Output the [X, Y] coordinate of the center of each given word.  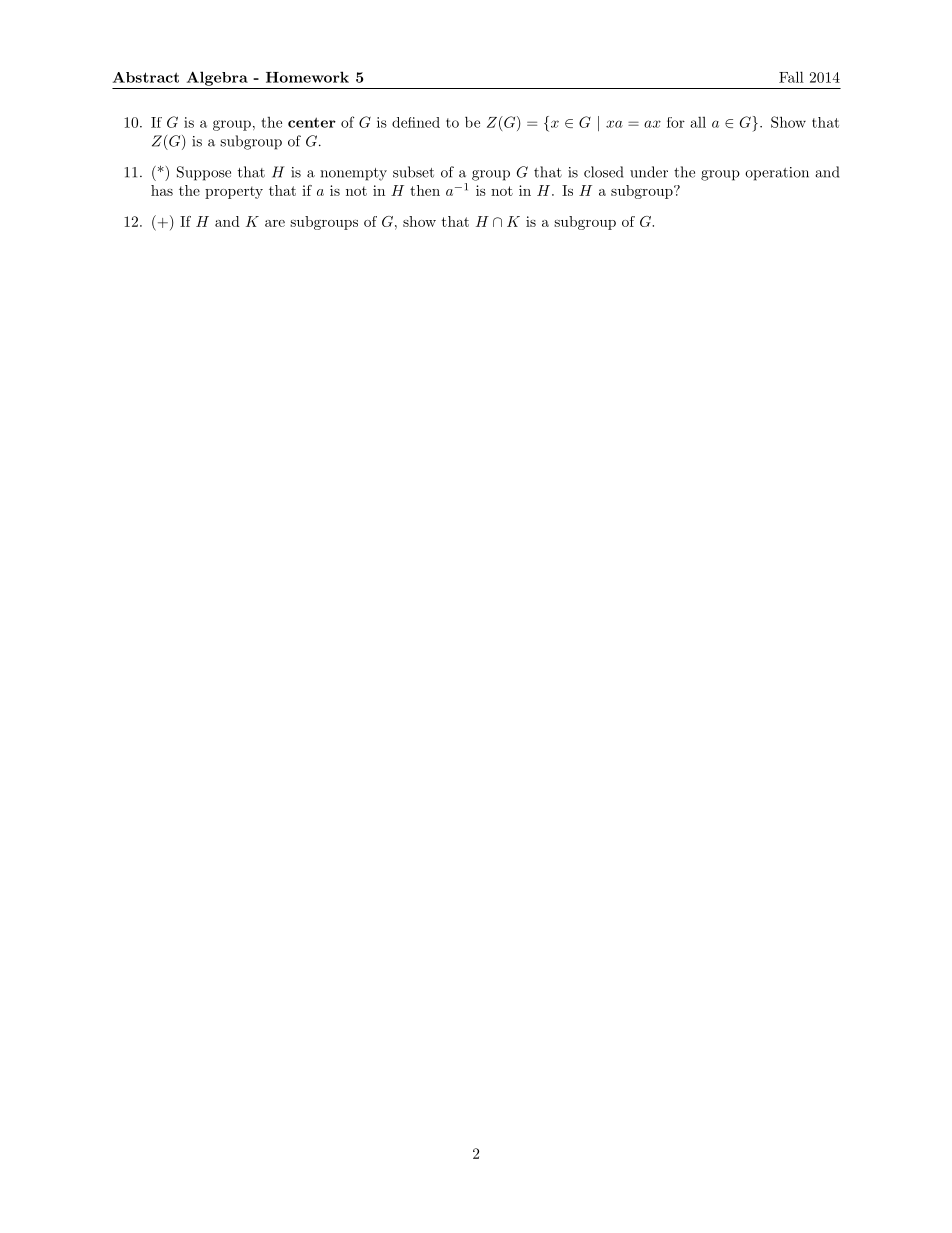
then [425, 190]
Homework [307, 77]
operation [777, 174]
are [275, 223]
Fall [791, 77]
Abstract [146, 77]
